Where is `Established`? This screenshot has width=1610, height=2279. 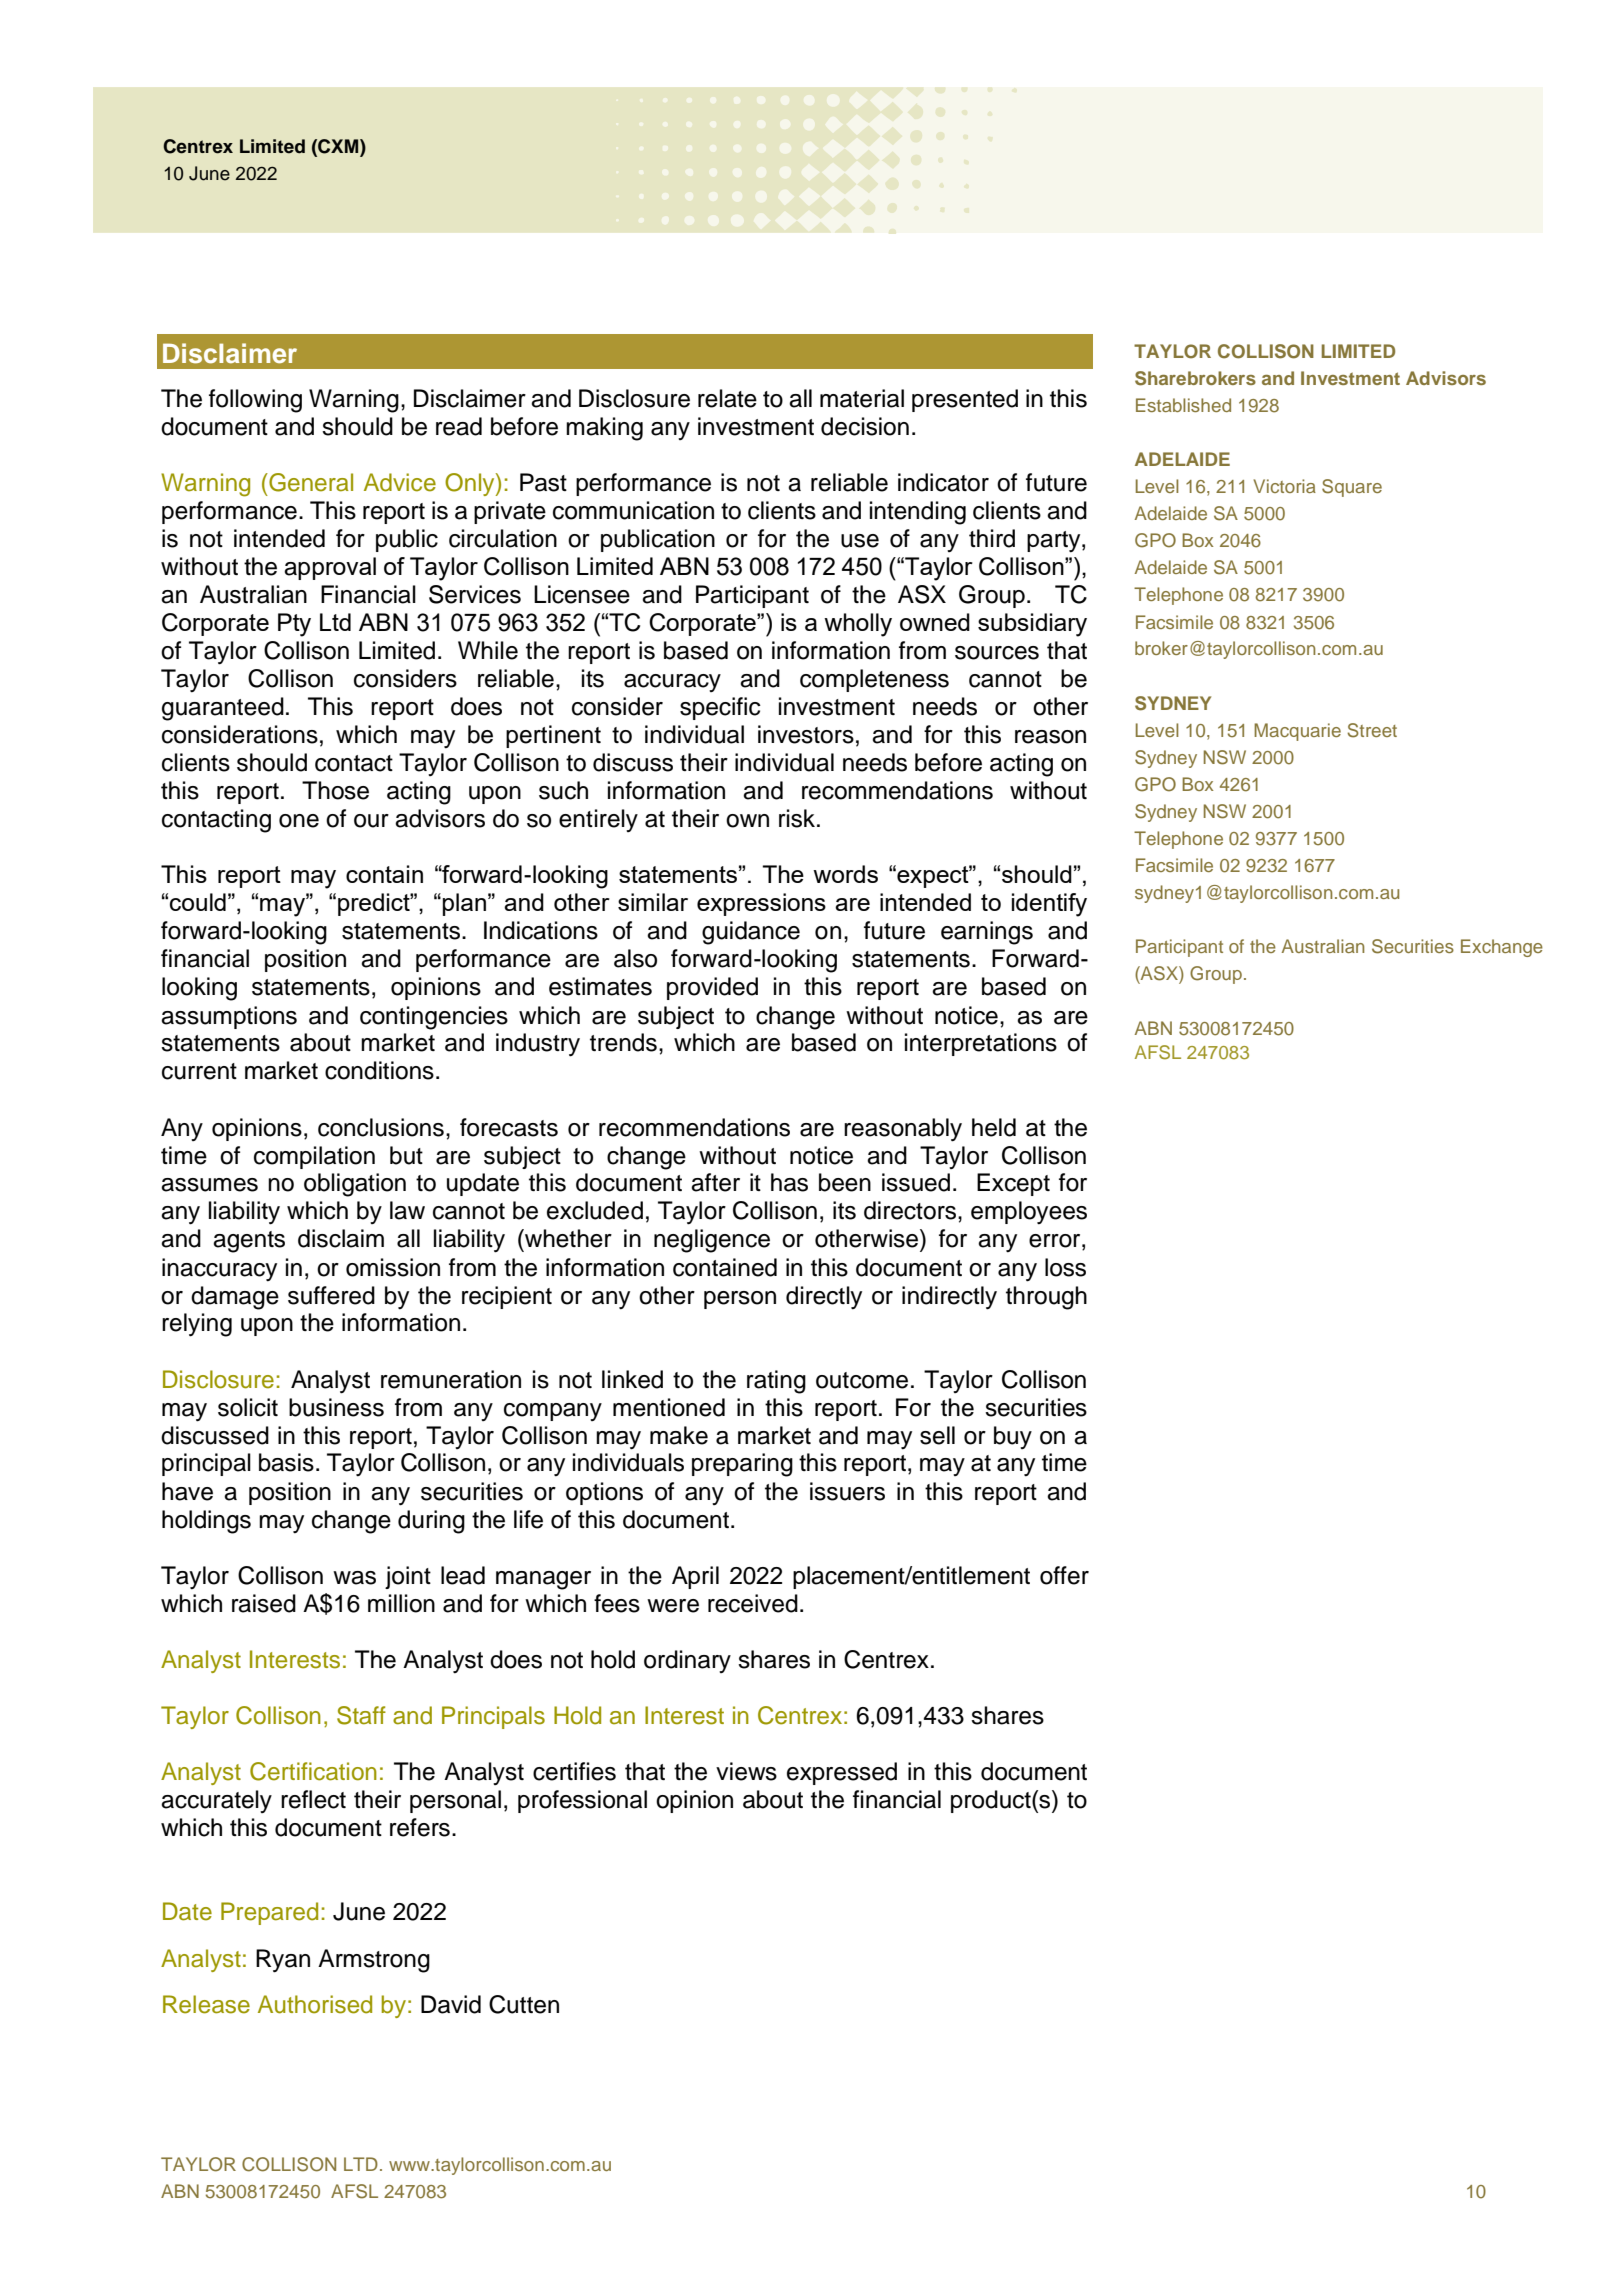
Established is located at coordinates (1183, 405).
